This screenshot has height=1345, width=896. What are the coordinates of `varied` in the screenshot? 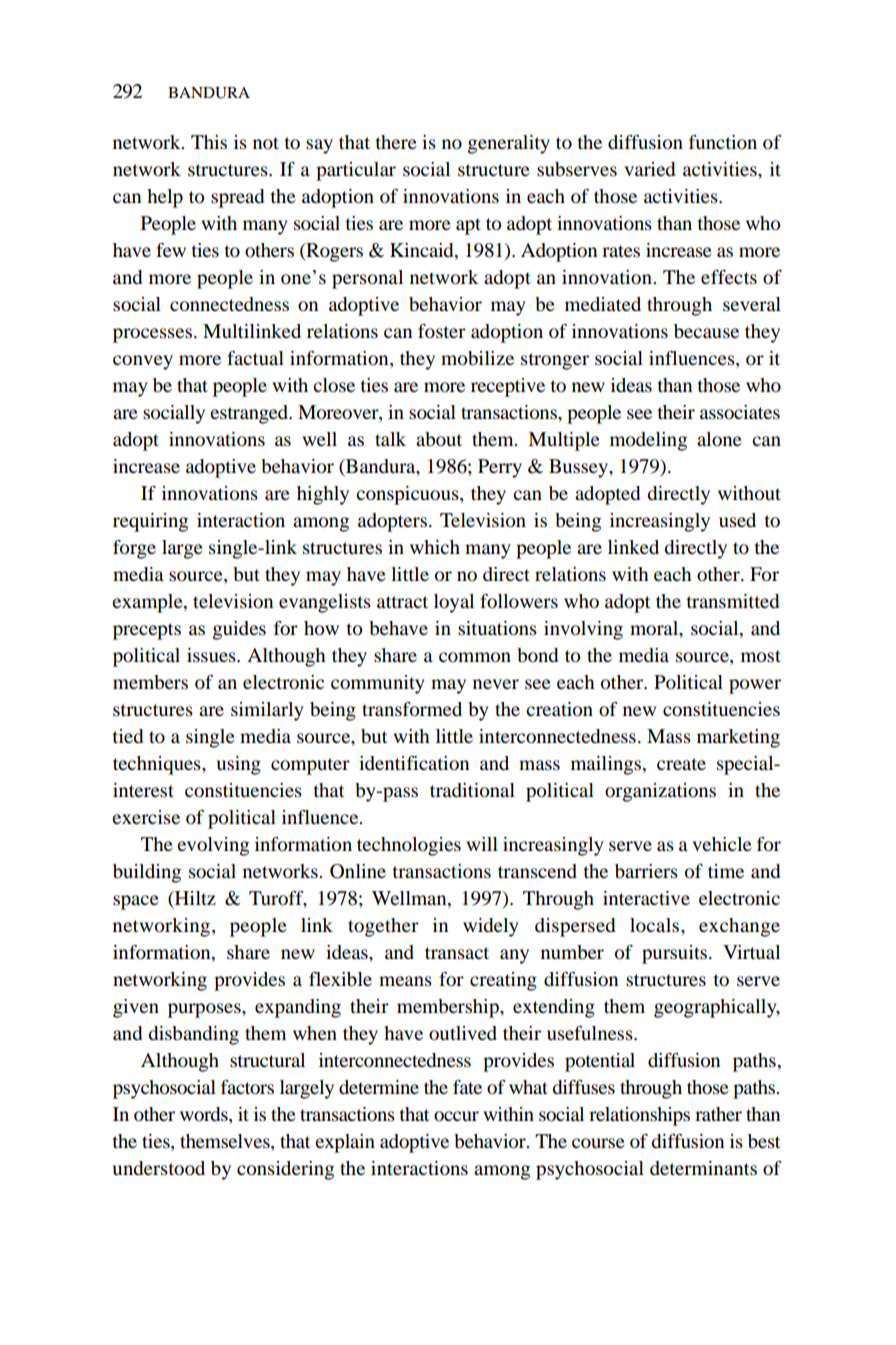 It's located at (649, 169).
